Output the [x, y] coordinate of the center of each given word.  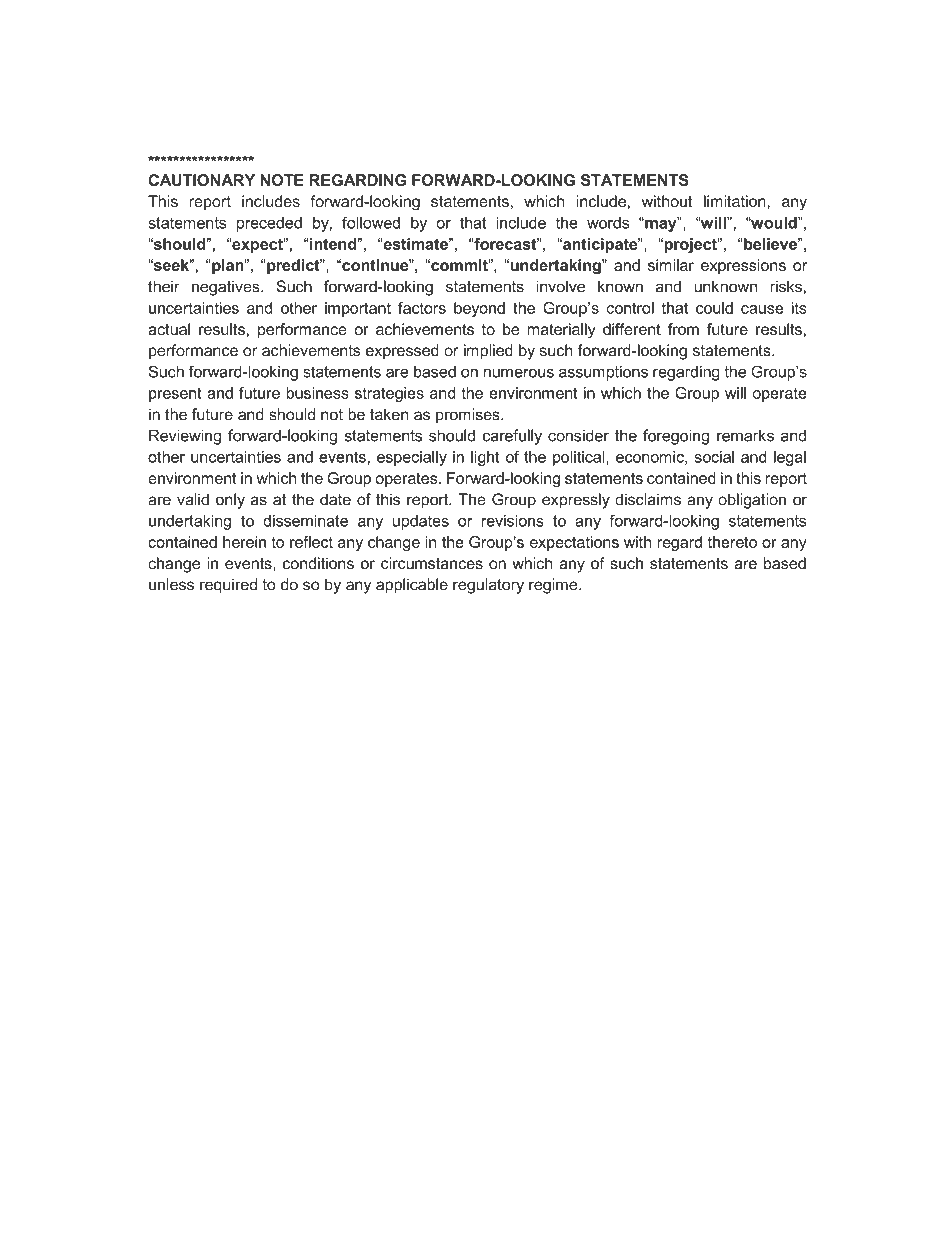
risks [786, 286]
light [485, 458]
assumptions [603, 373]
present [175, 394]
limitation [736, 201]
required [228, 586]
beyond [479, 309]
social [714, 457]
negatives [227, 288]
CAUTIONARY [201, 180]
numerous [519, 373]
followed [371, 222]
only [230, 501]
